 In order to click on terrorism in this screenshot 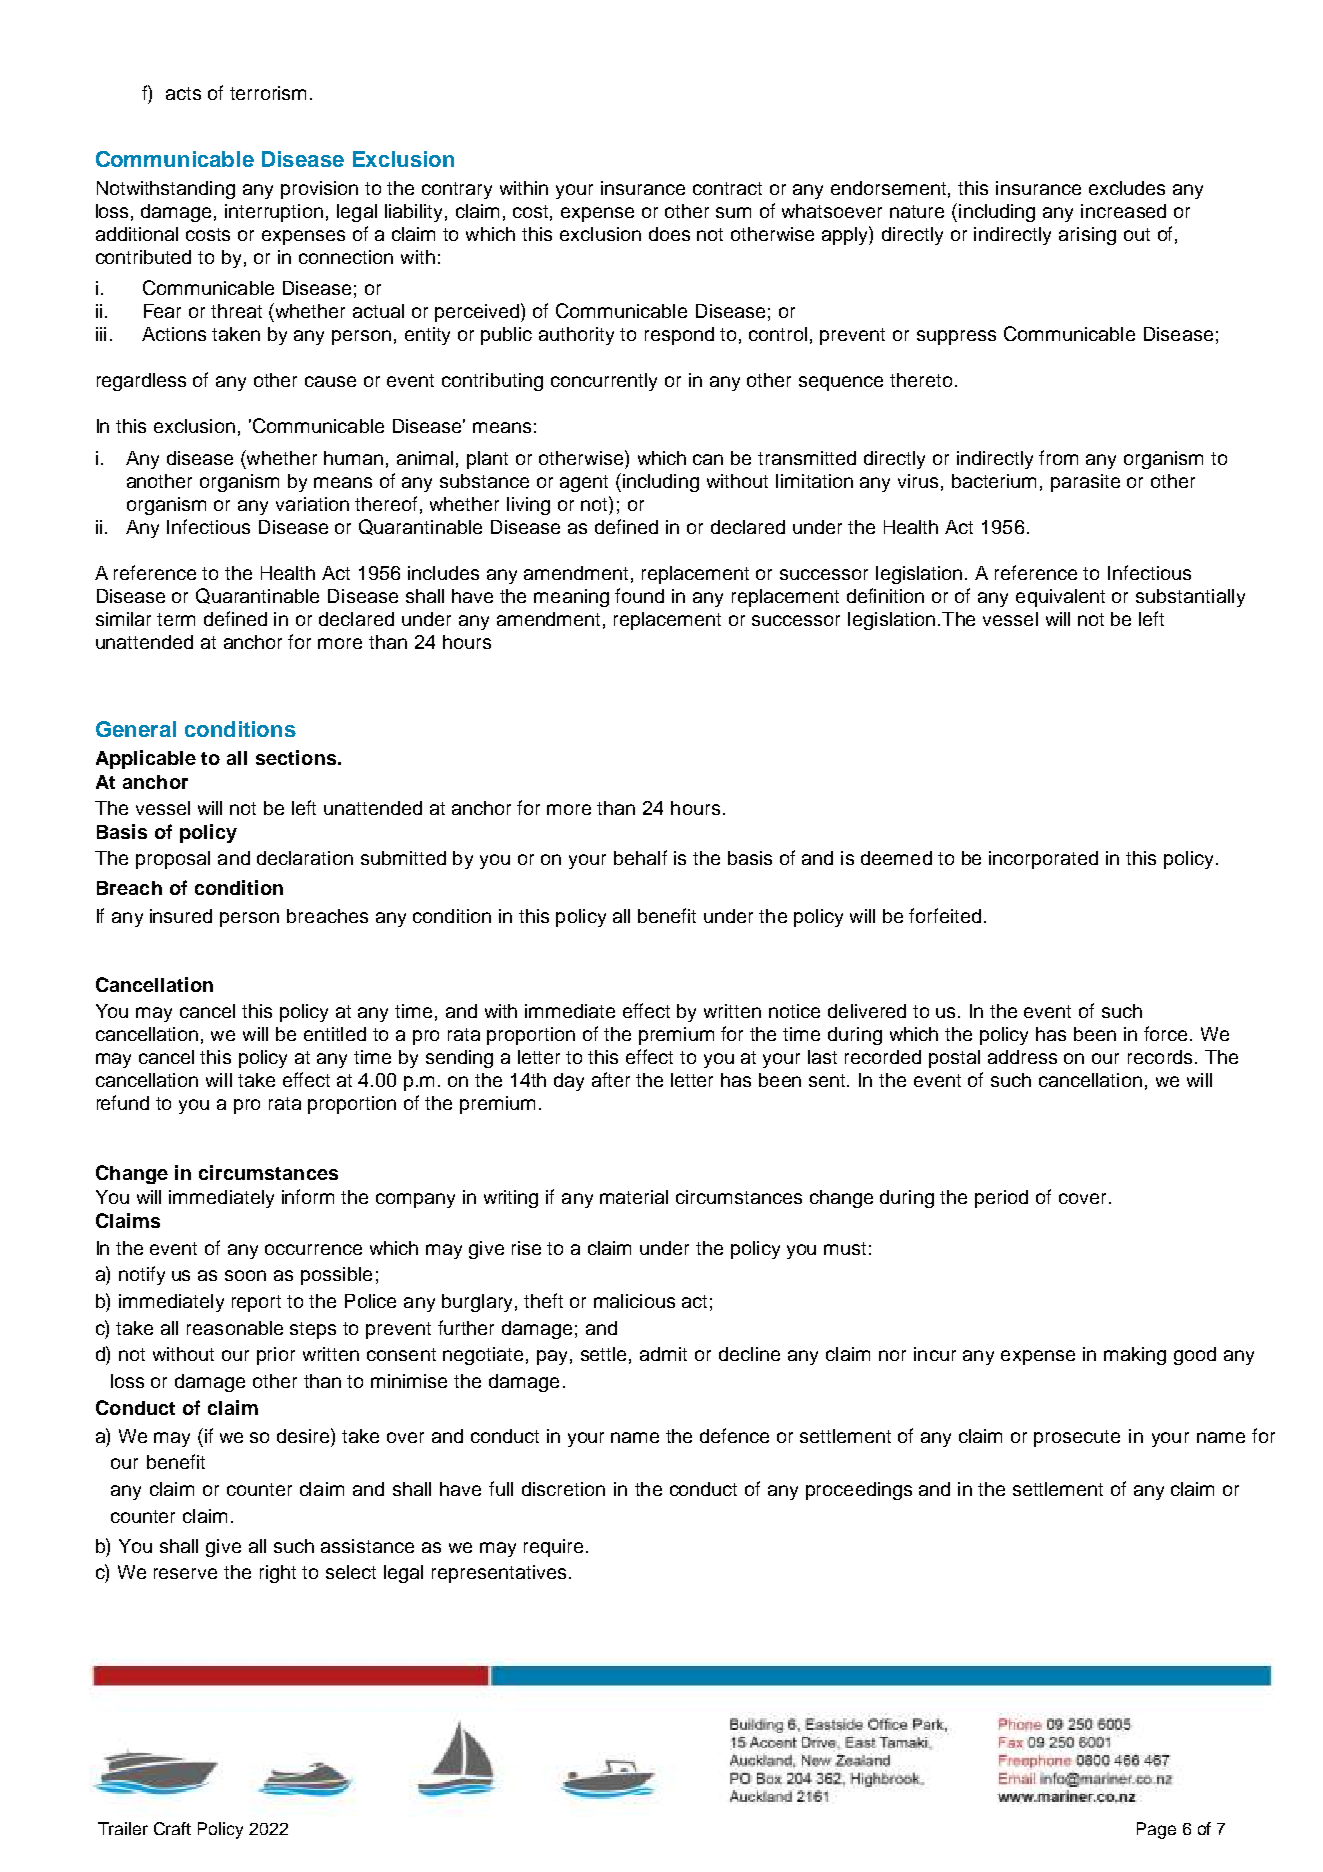, I will do `click(268, 93)`.
